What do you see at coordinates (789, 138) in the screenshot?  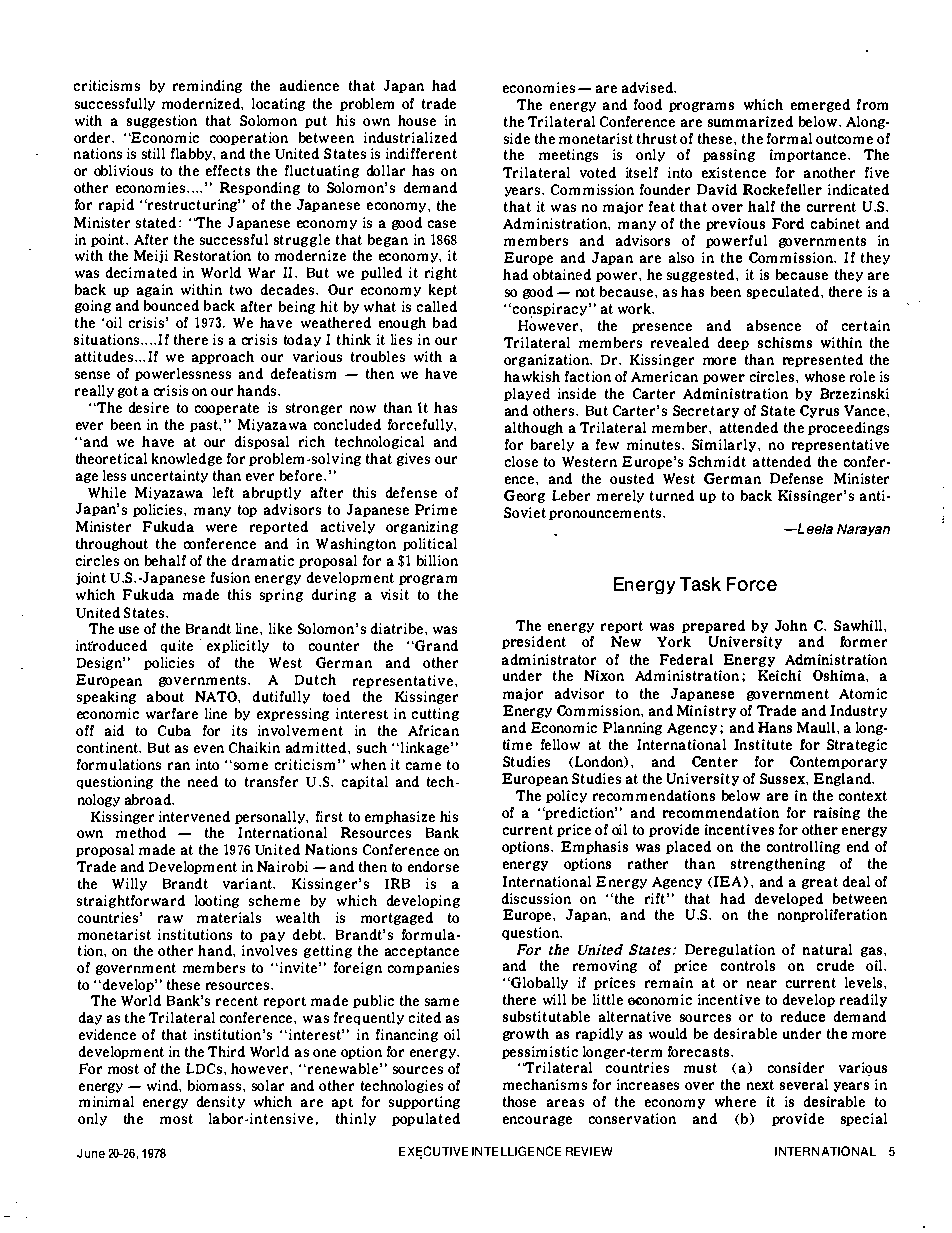 I see `formal` at bounding box center [789, 138].
